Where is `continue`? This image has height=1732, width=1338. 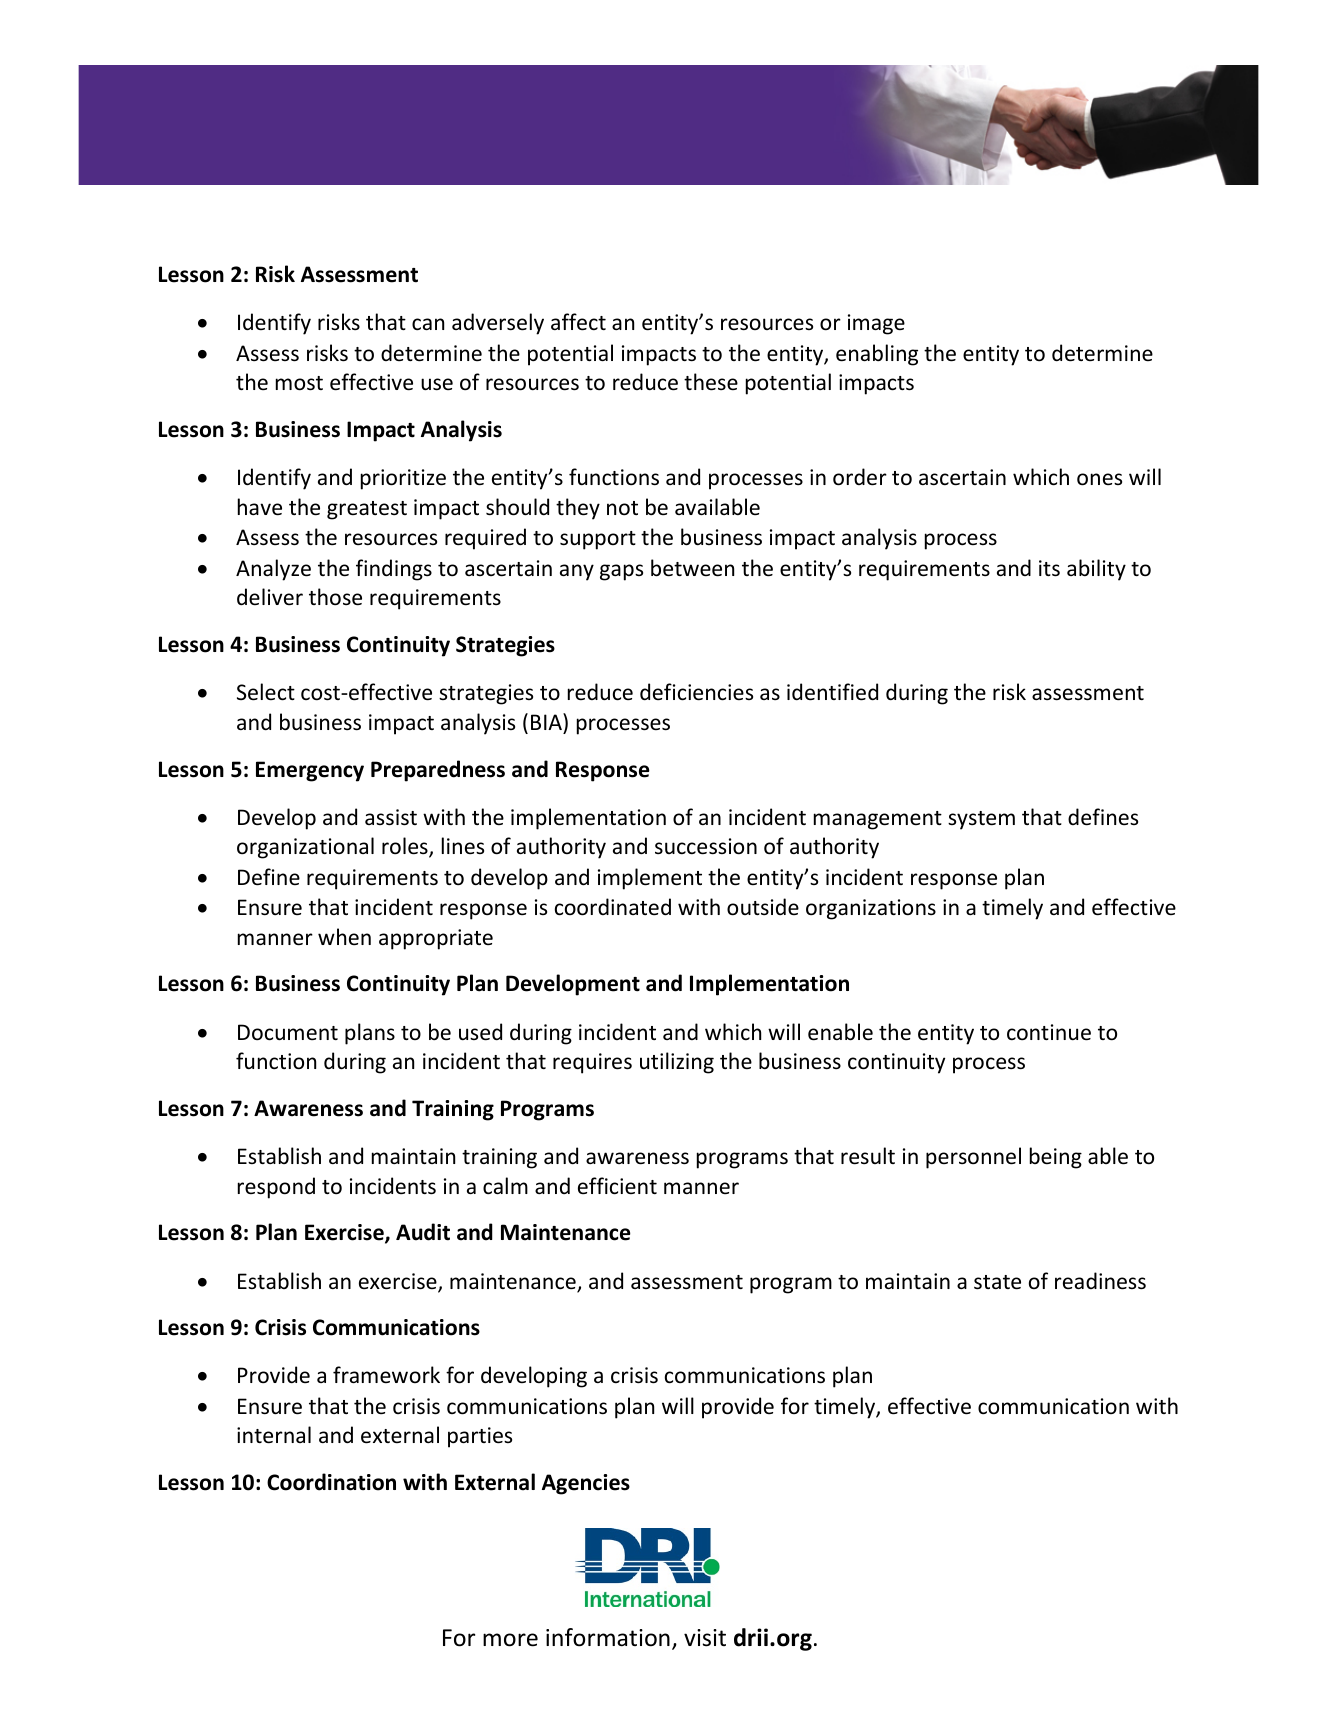
continue is located at coordinates (1049, 1032).
